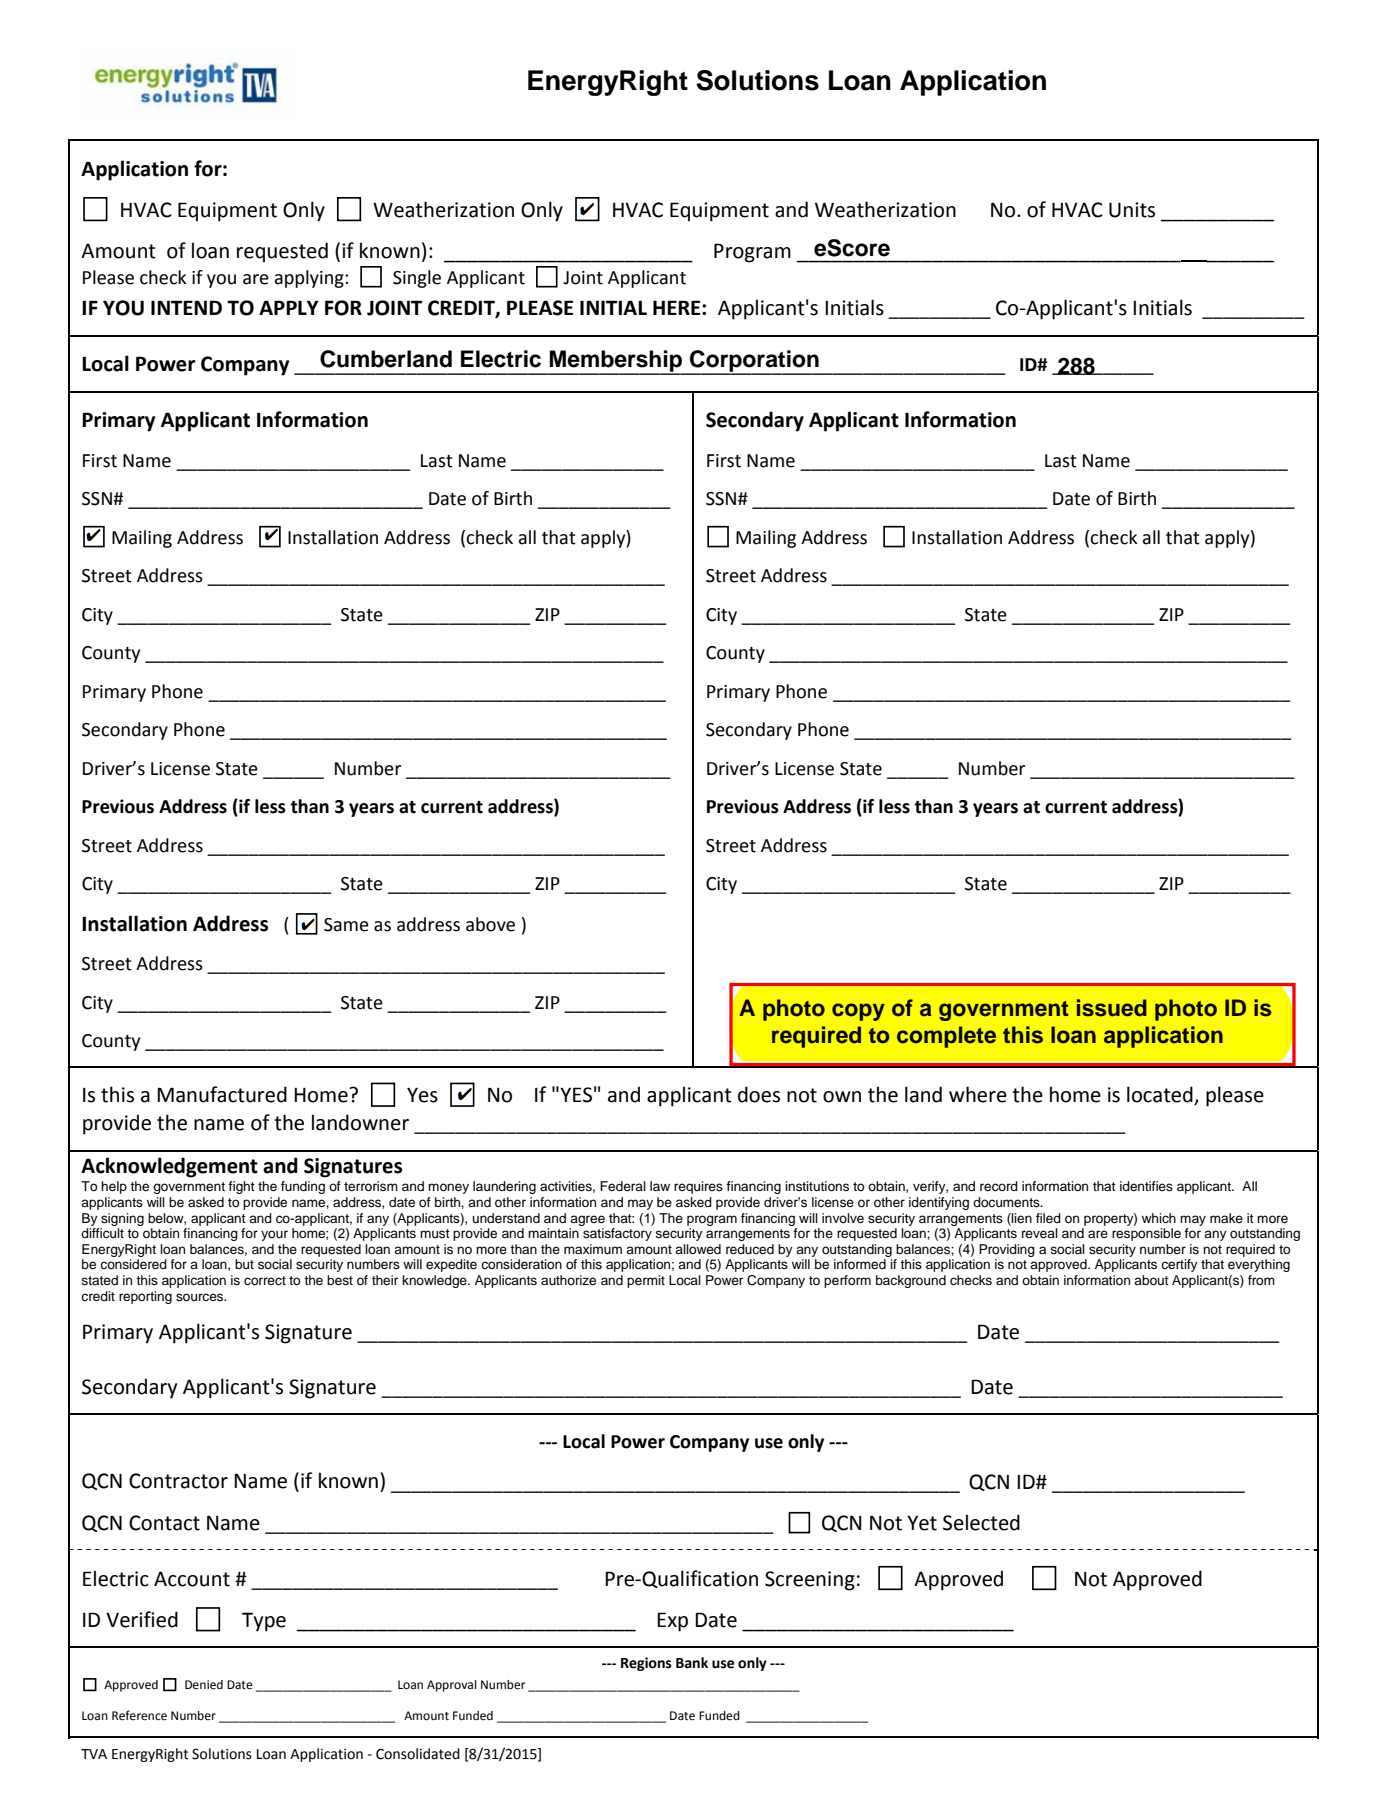  I want to click on your, so click(274, 1235).
